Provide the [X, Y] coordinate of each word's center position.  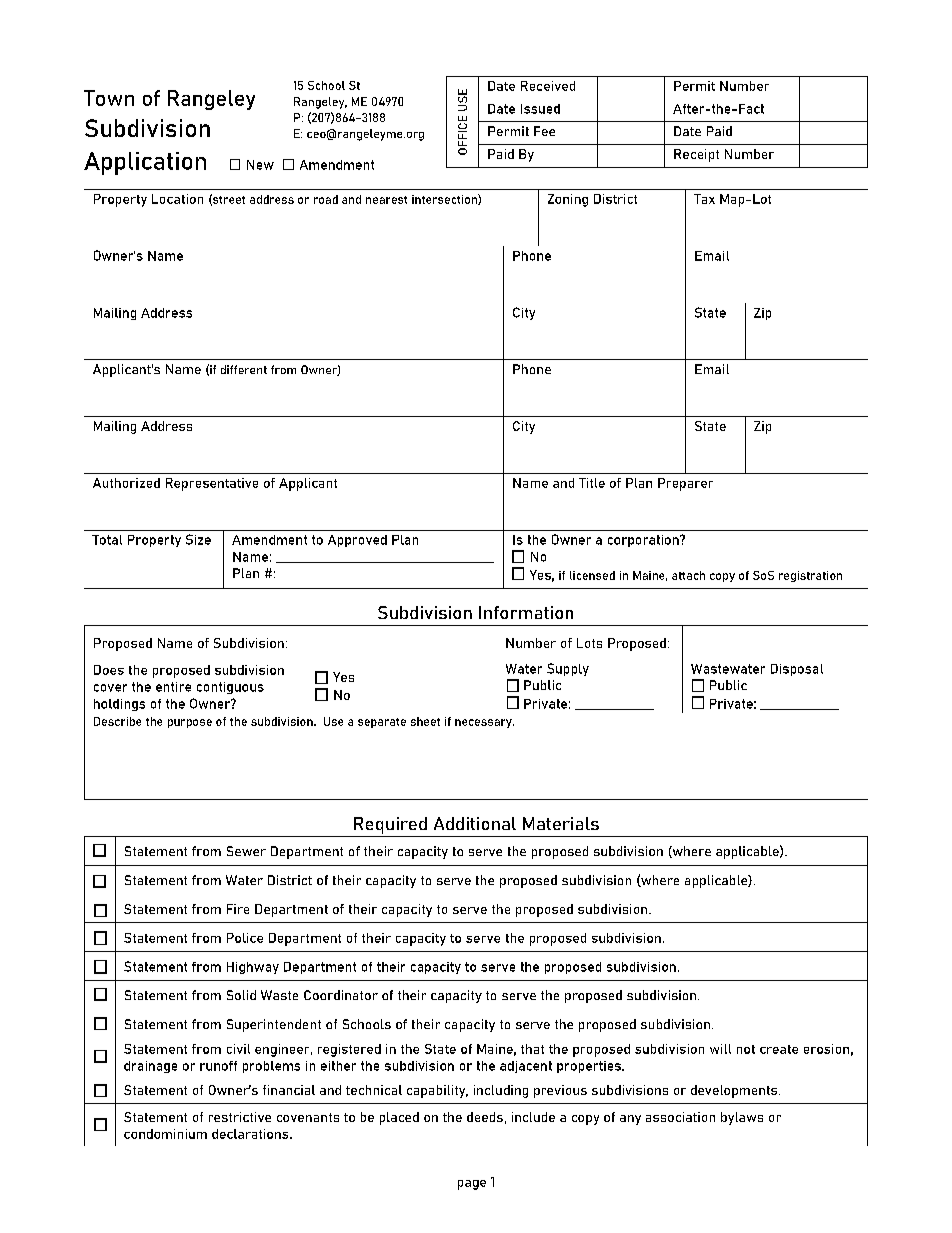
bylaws [742, 1118]
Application [145, 163]
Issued [540, 109]
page [472, 1185]
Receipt [696, 155]
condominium [165, 1134]
